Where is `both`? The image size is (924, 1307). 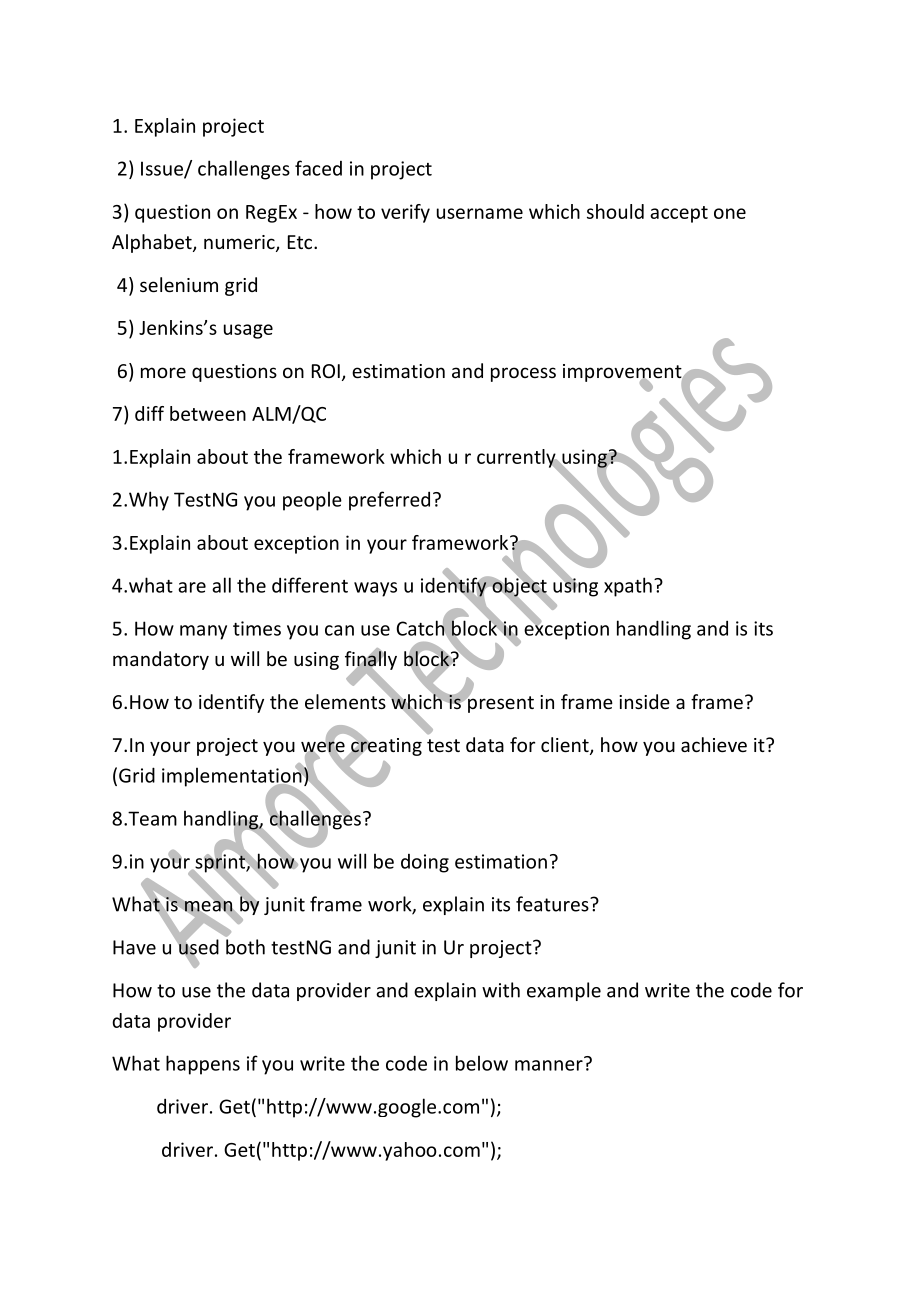
both is located at coordinates (245, 947).
